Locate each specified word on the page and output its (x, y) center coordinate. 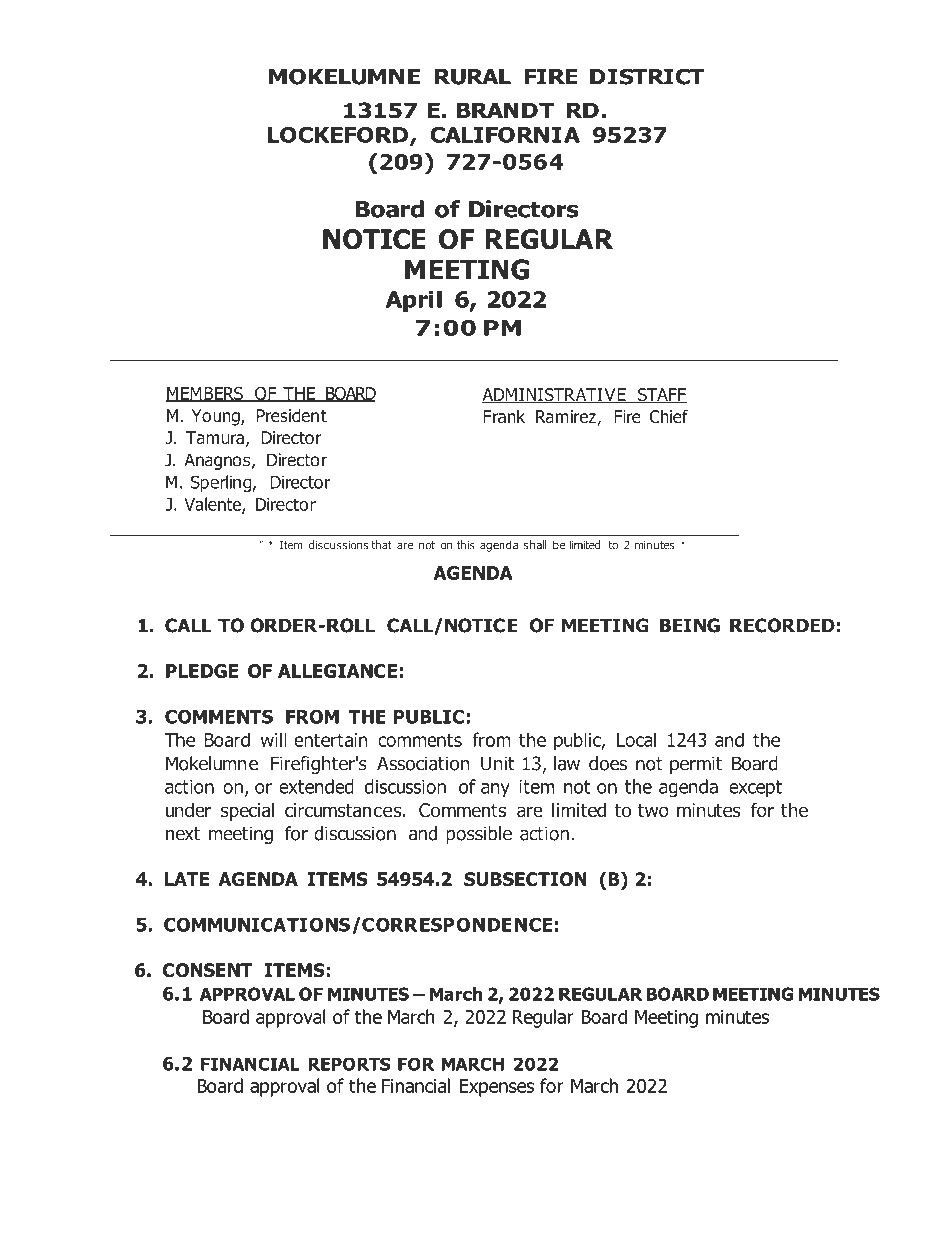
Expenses (497, 1088)
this (466, 545)
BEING (690, 625)
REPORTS (349, 1064)
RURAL (473, 77)
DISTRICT (647, 76)
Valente (213, 505)
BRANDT (505, 110)
